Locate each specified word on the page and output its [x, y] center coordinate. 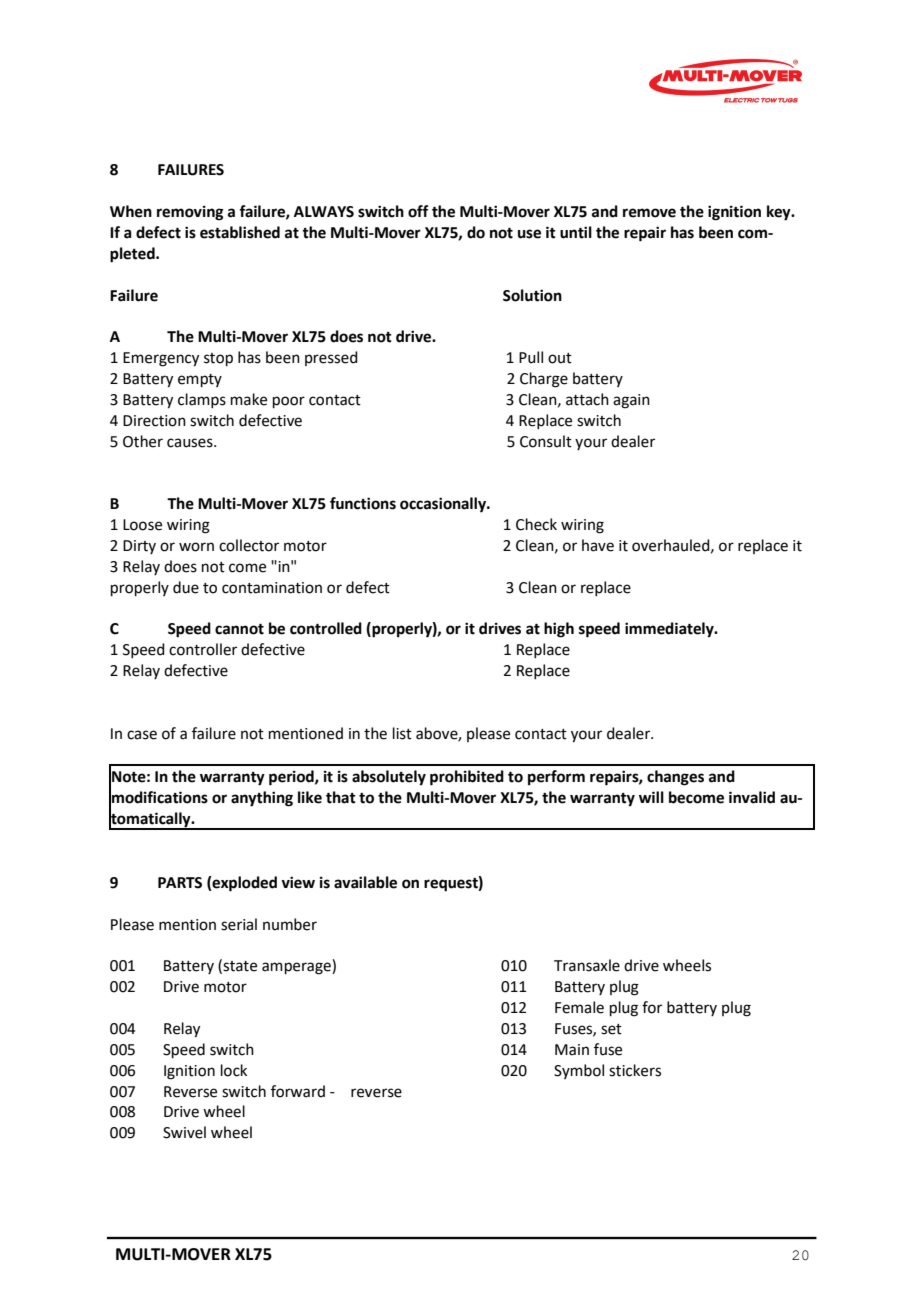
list [402, 733]
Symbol [579, 1071]
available [365, 882]
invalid [752, 797]
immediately [670, 630]
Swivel [184, 1132]
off [418, 211]
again [631, 401]
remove [649, 213]
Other [143, 441]
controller [203, 649]
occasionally [444, 505]
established [240, 232]
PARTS [180, 883]
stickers [635, 1070]
